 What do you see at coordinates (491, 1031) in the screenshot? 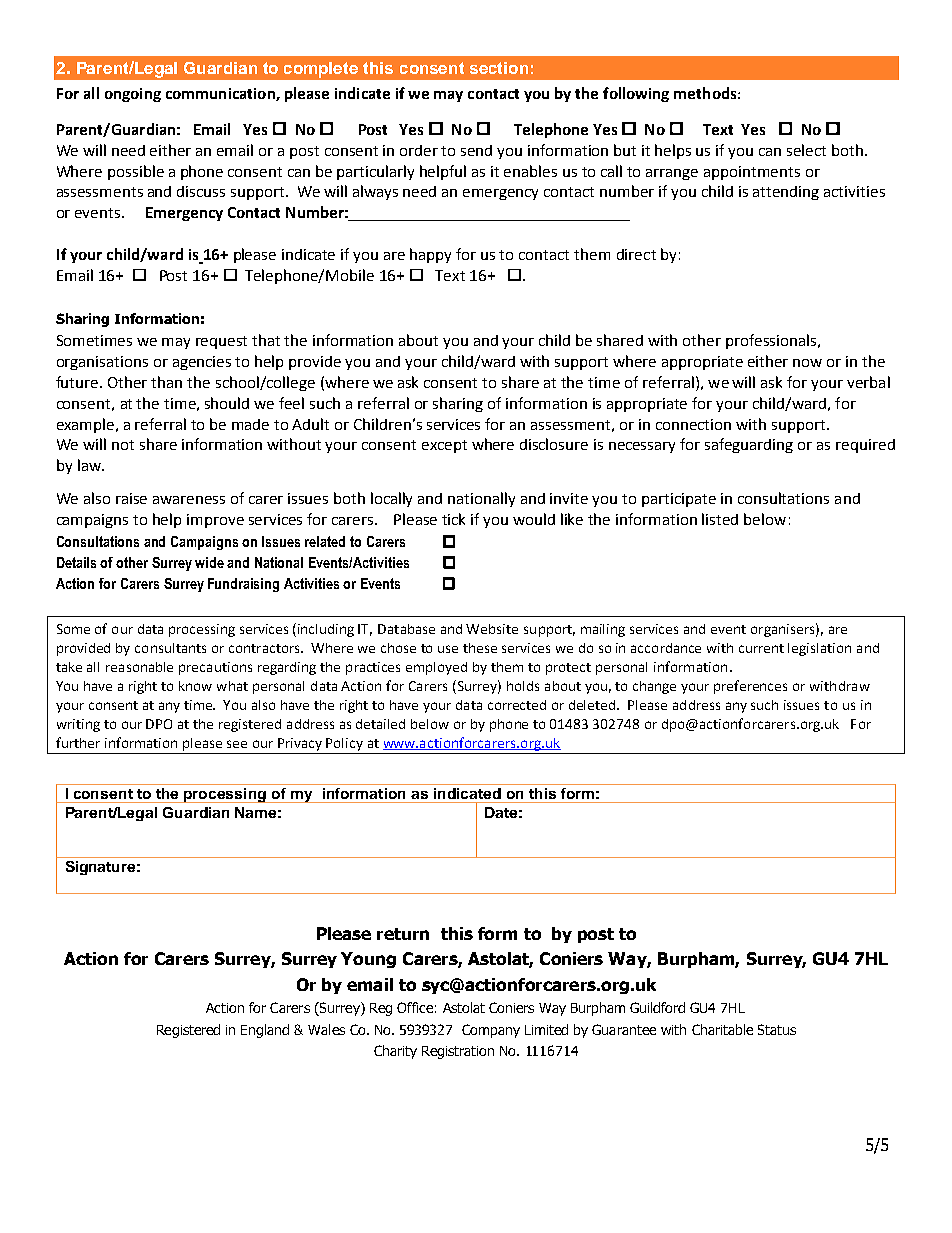
I see `Company` at bounding box center [491, 1031].
